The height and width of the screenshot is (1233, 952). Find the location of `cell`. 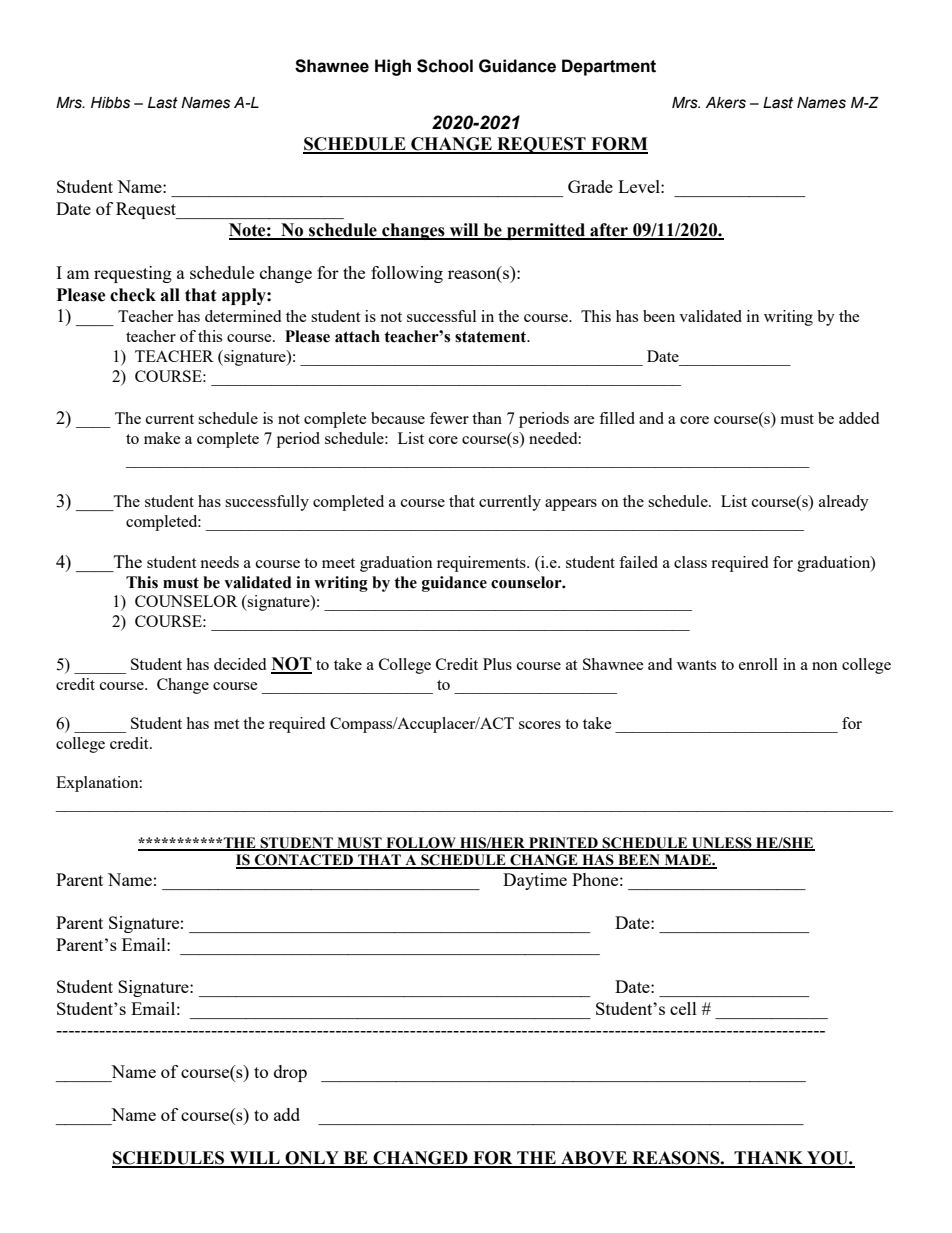

cell is located at coordinates (683, 1008).
